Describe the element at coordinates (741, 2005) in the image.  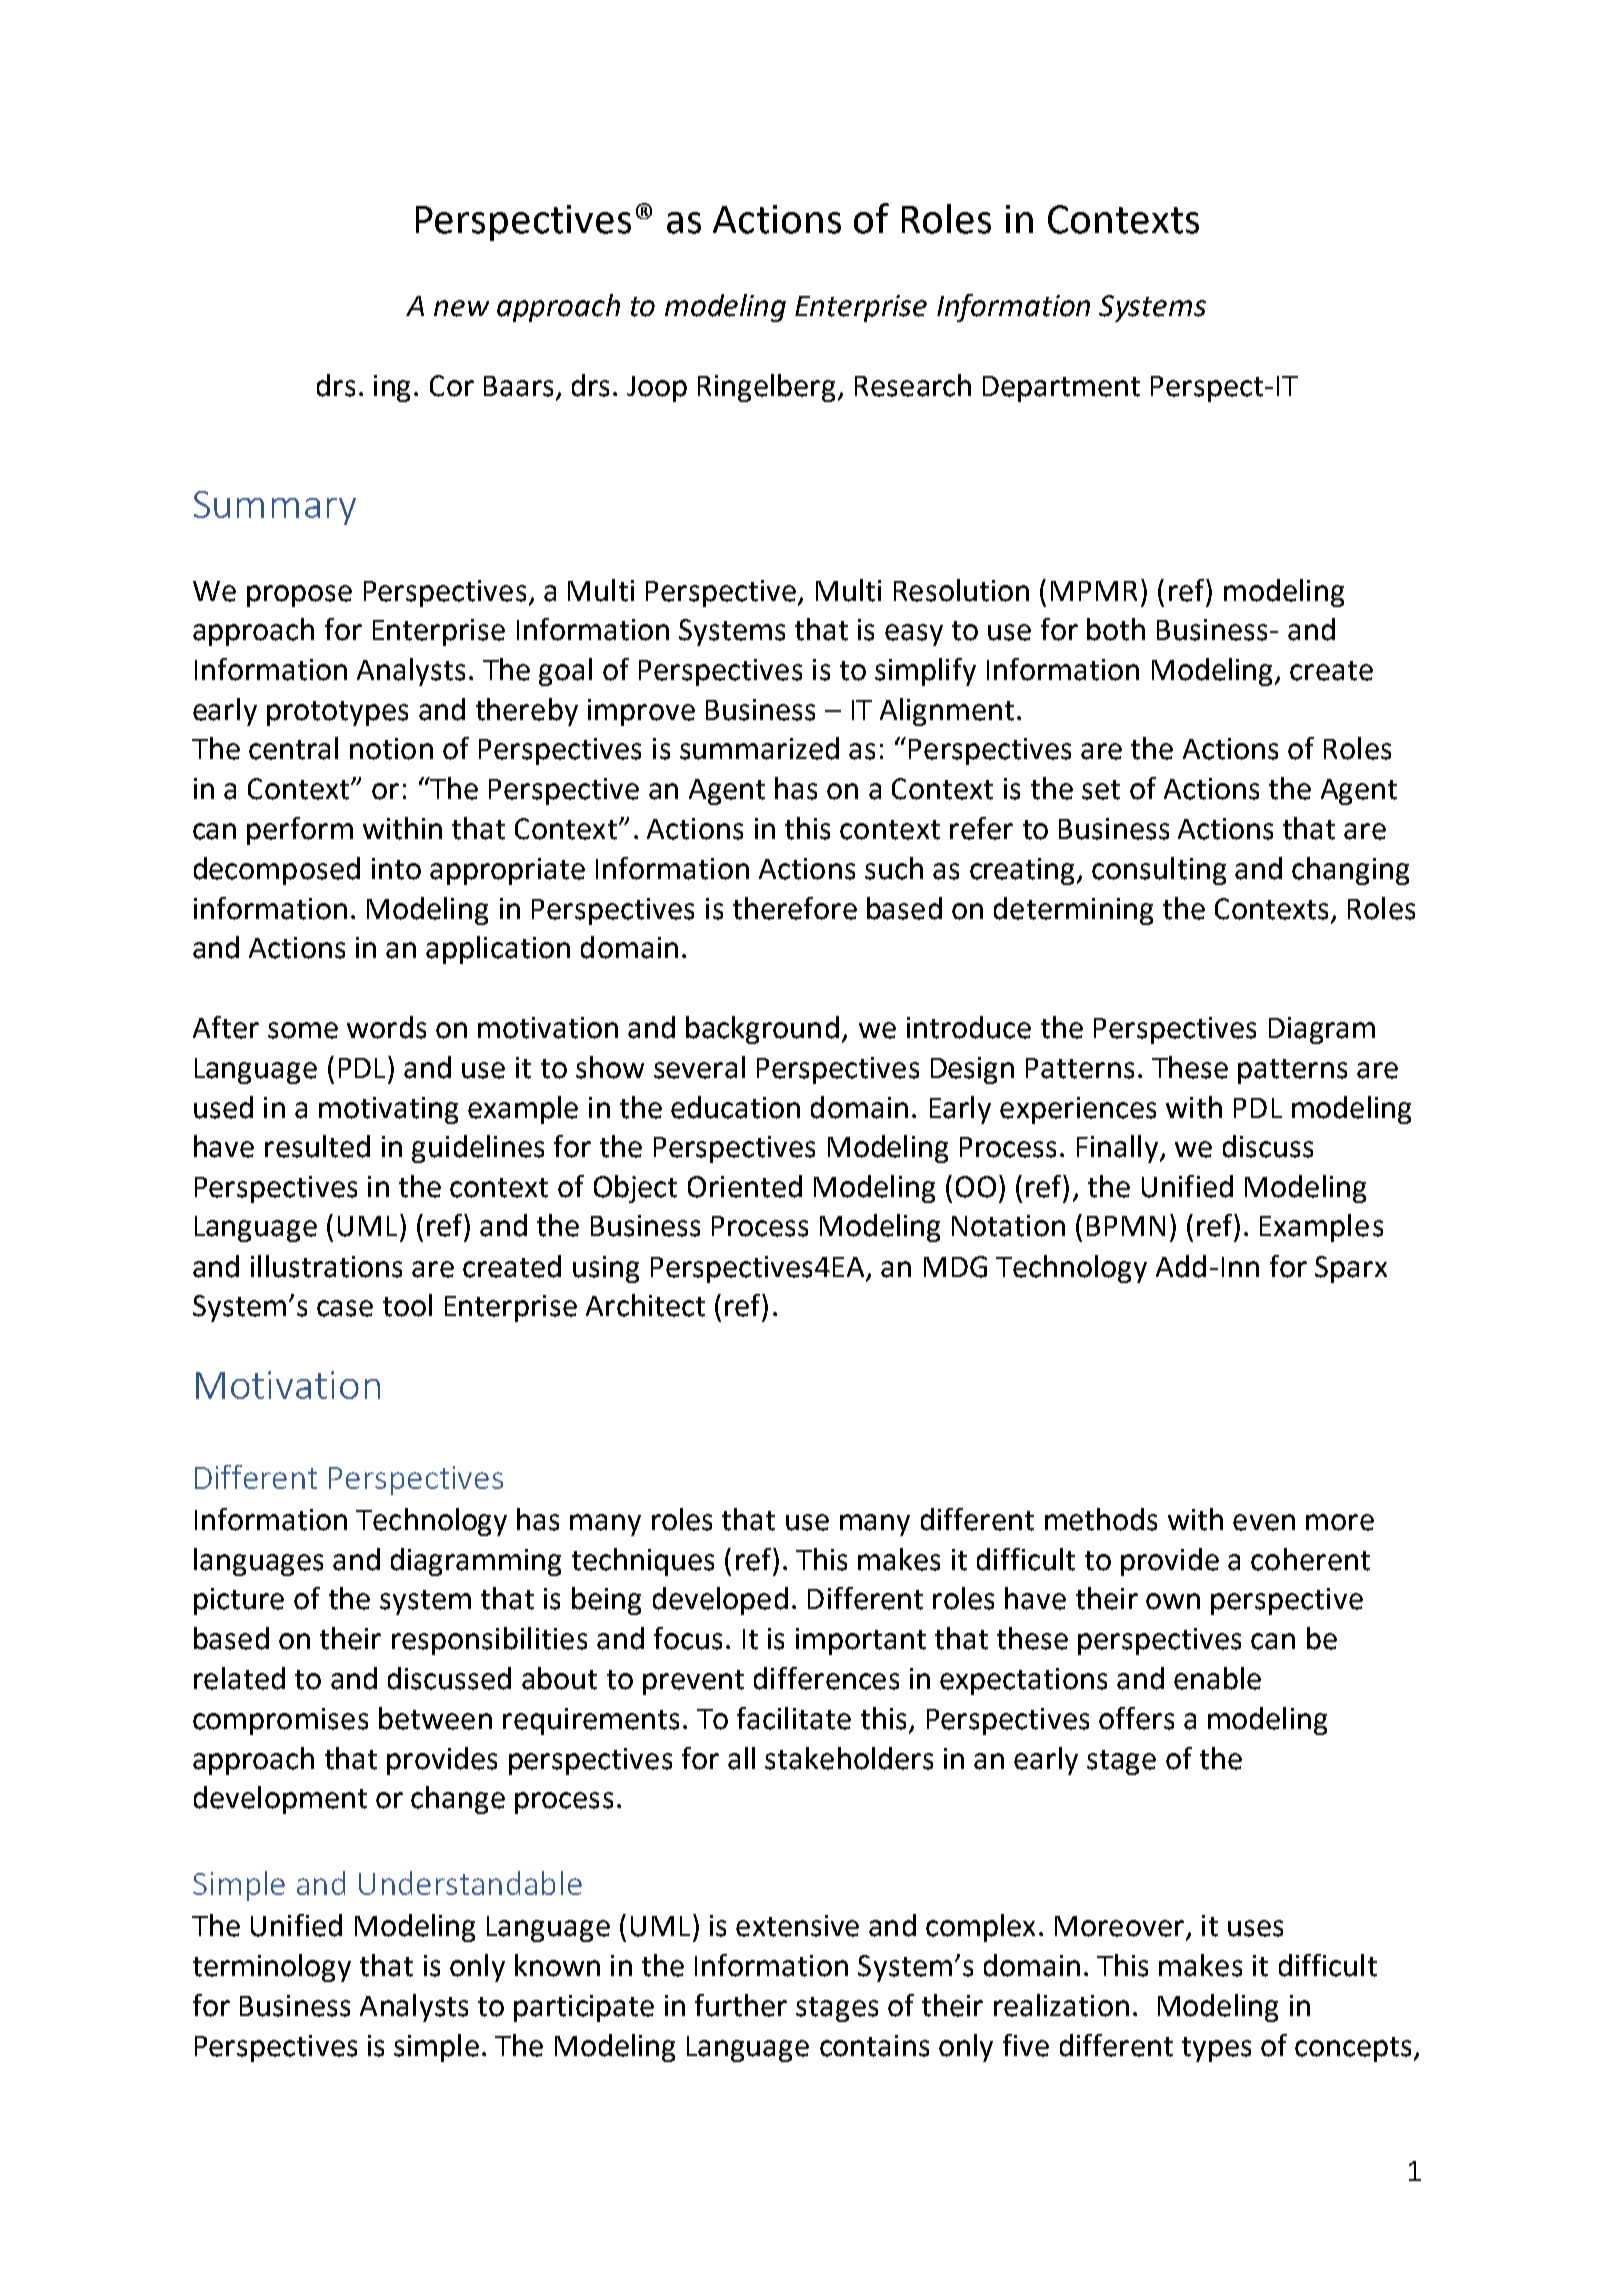
I see `further` at that location.
